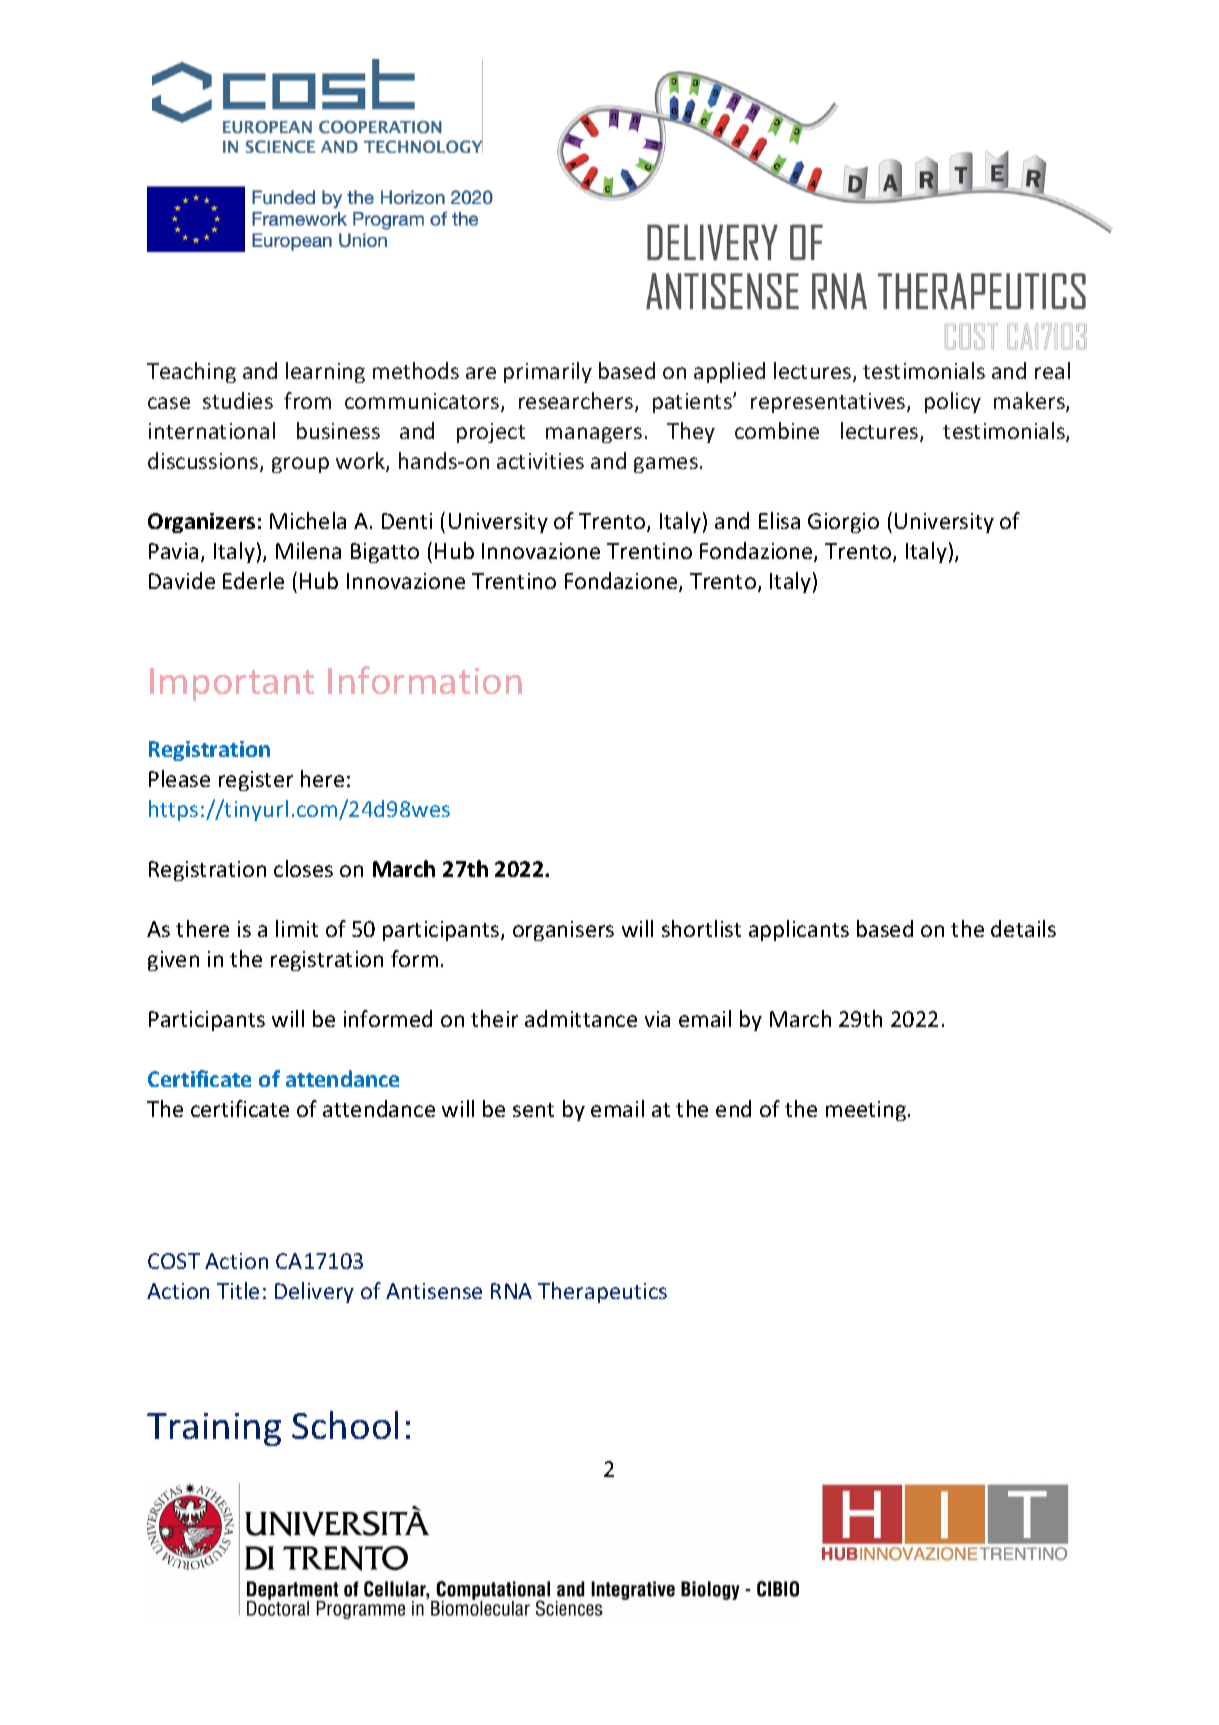 The height and width of the document is (1725, 1219). I want to click on details, so click(1023, 928).
